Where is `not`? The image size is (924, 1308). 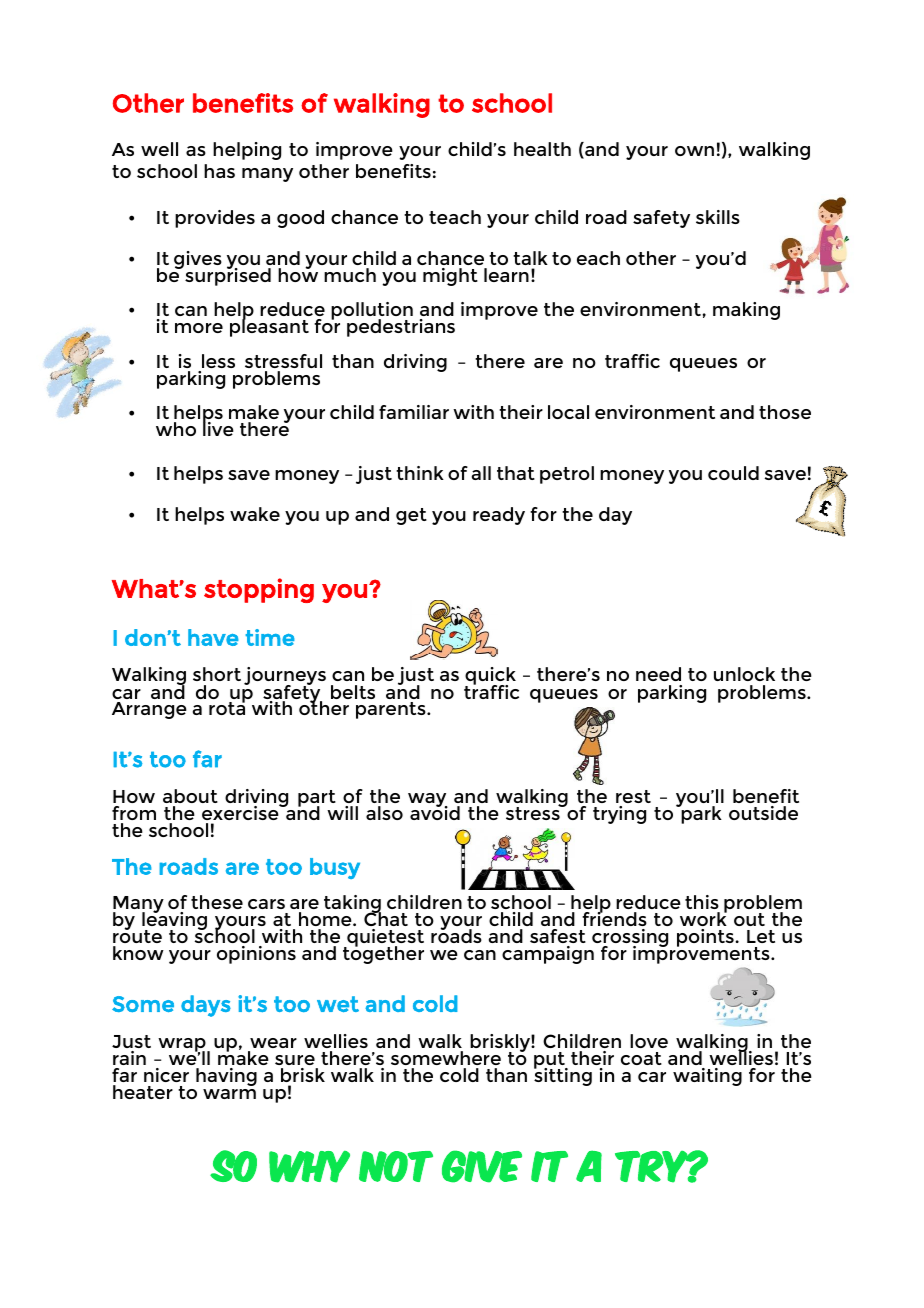 not is located at coordinates (396, 1166).
